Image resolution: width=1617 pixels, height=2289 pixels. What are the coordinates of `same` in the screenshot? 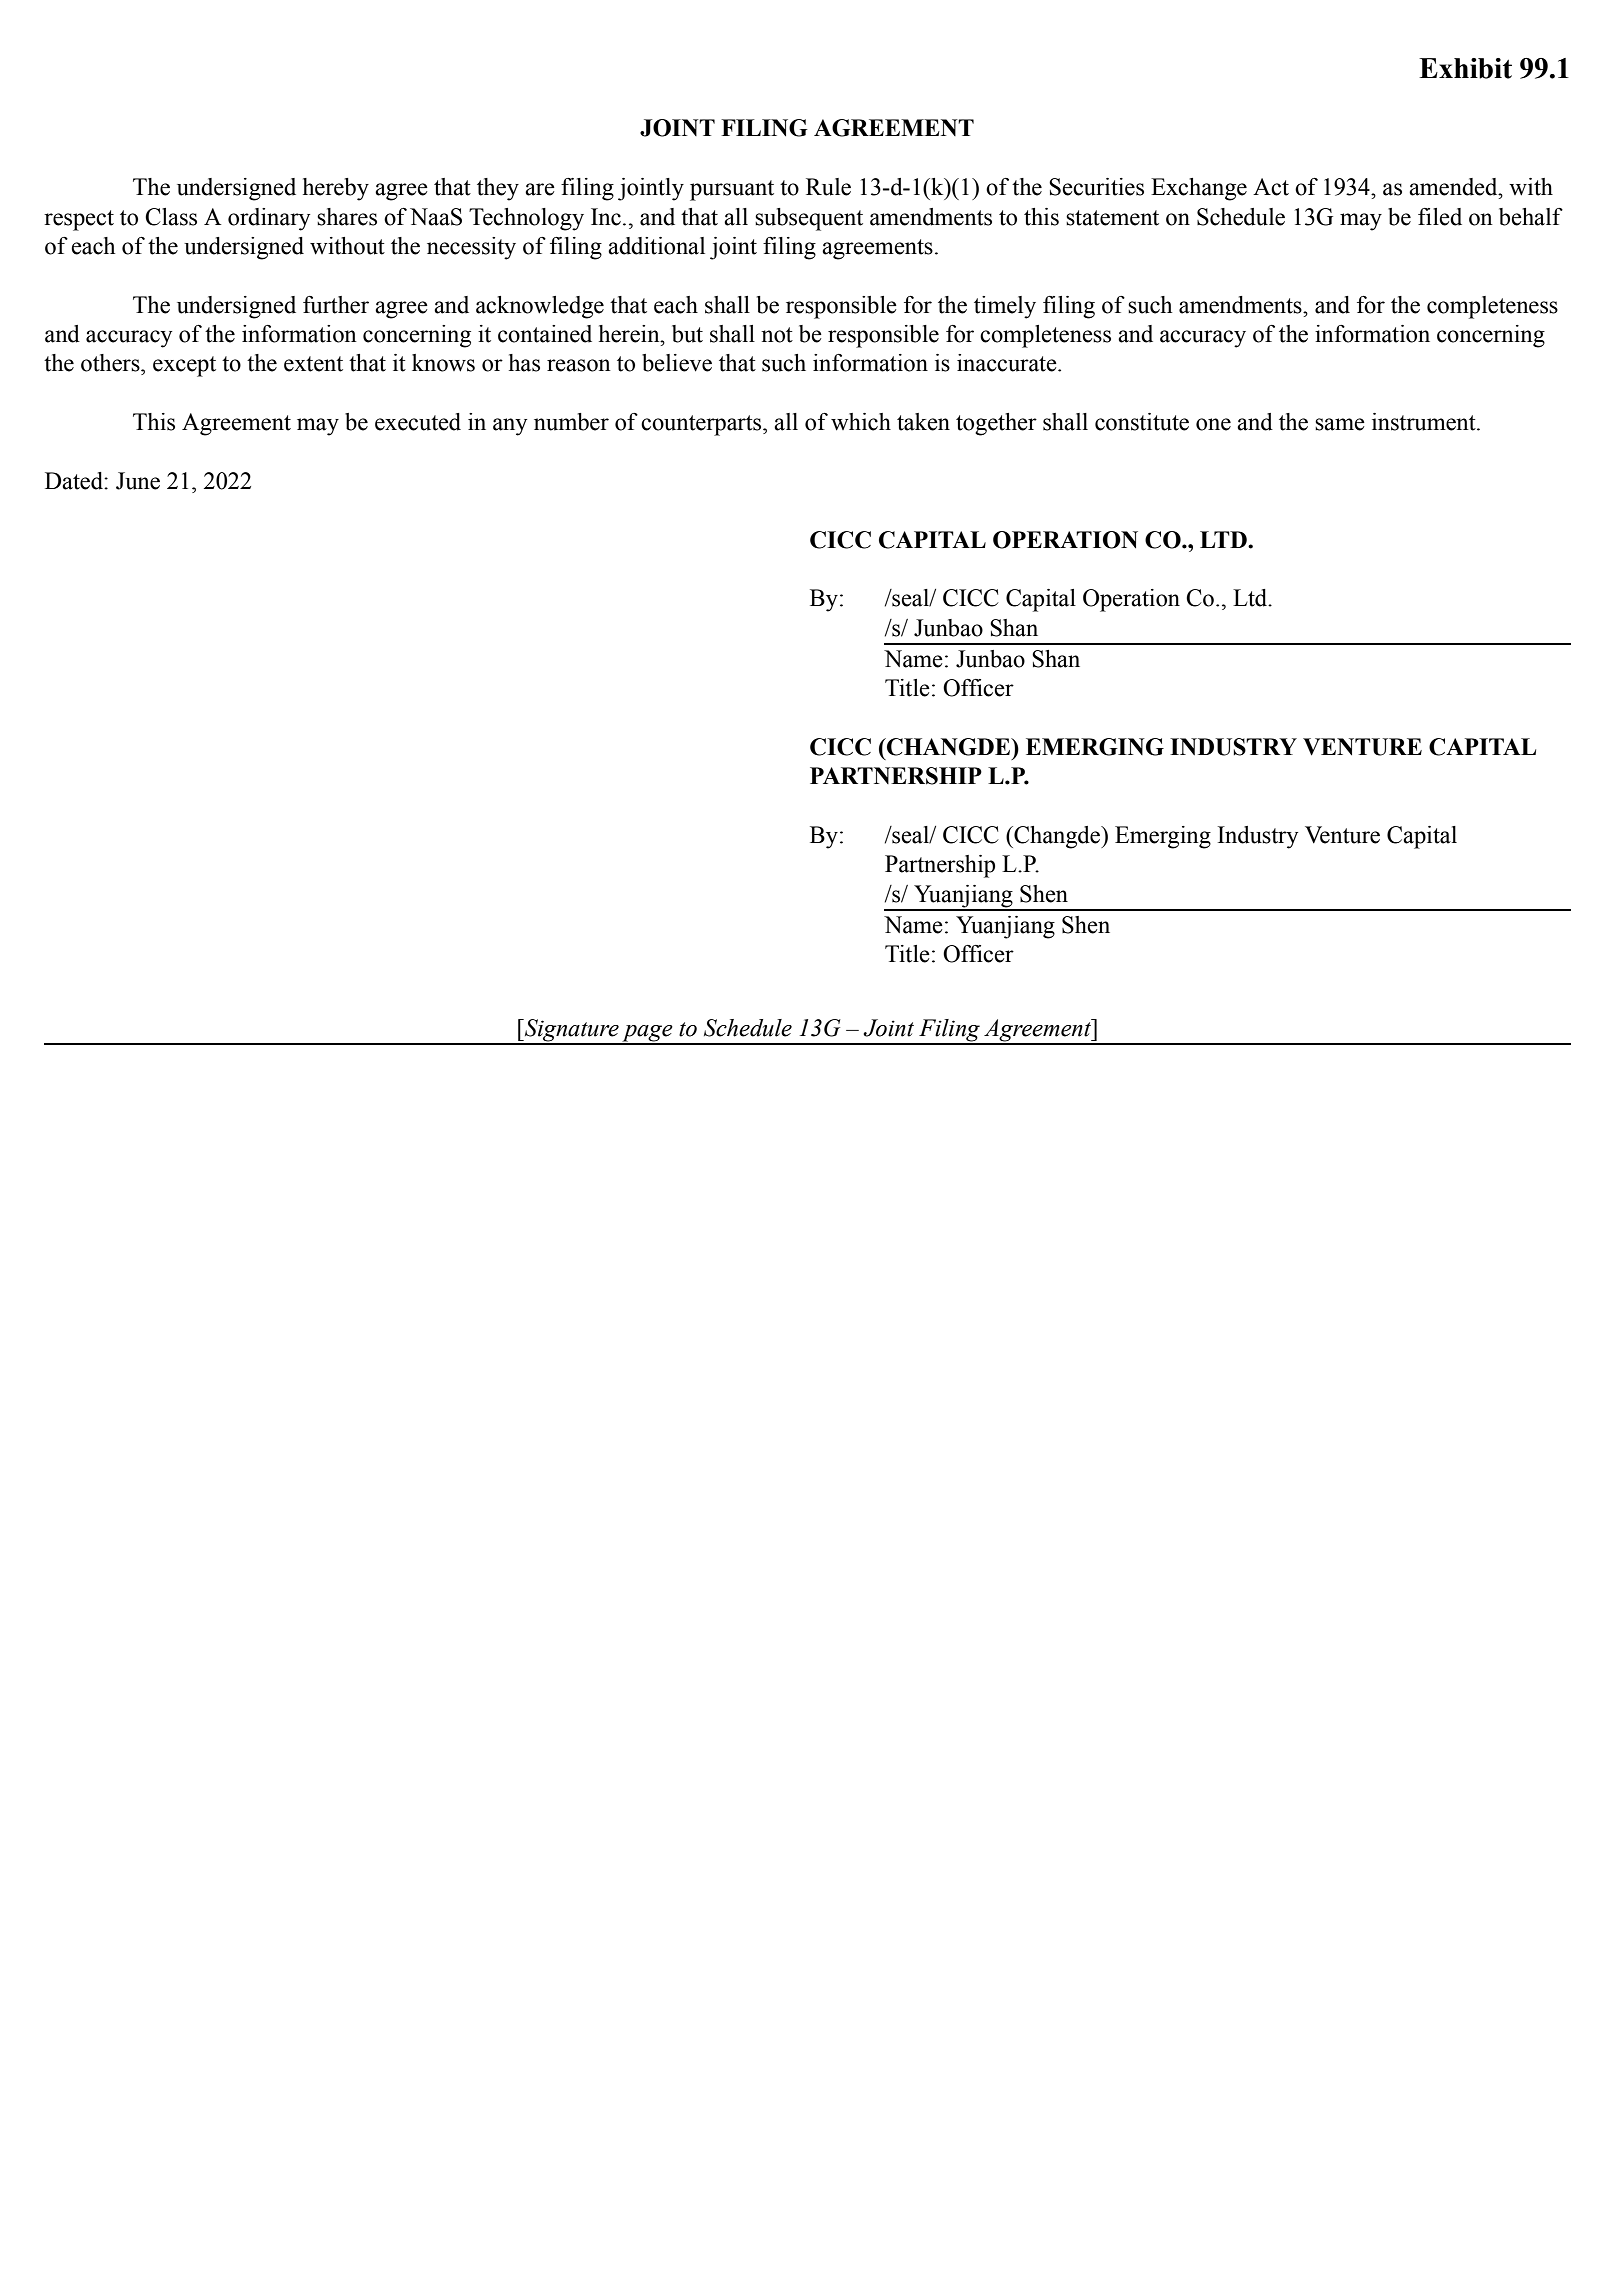 It's located at (1340, 424).
